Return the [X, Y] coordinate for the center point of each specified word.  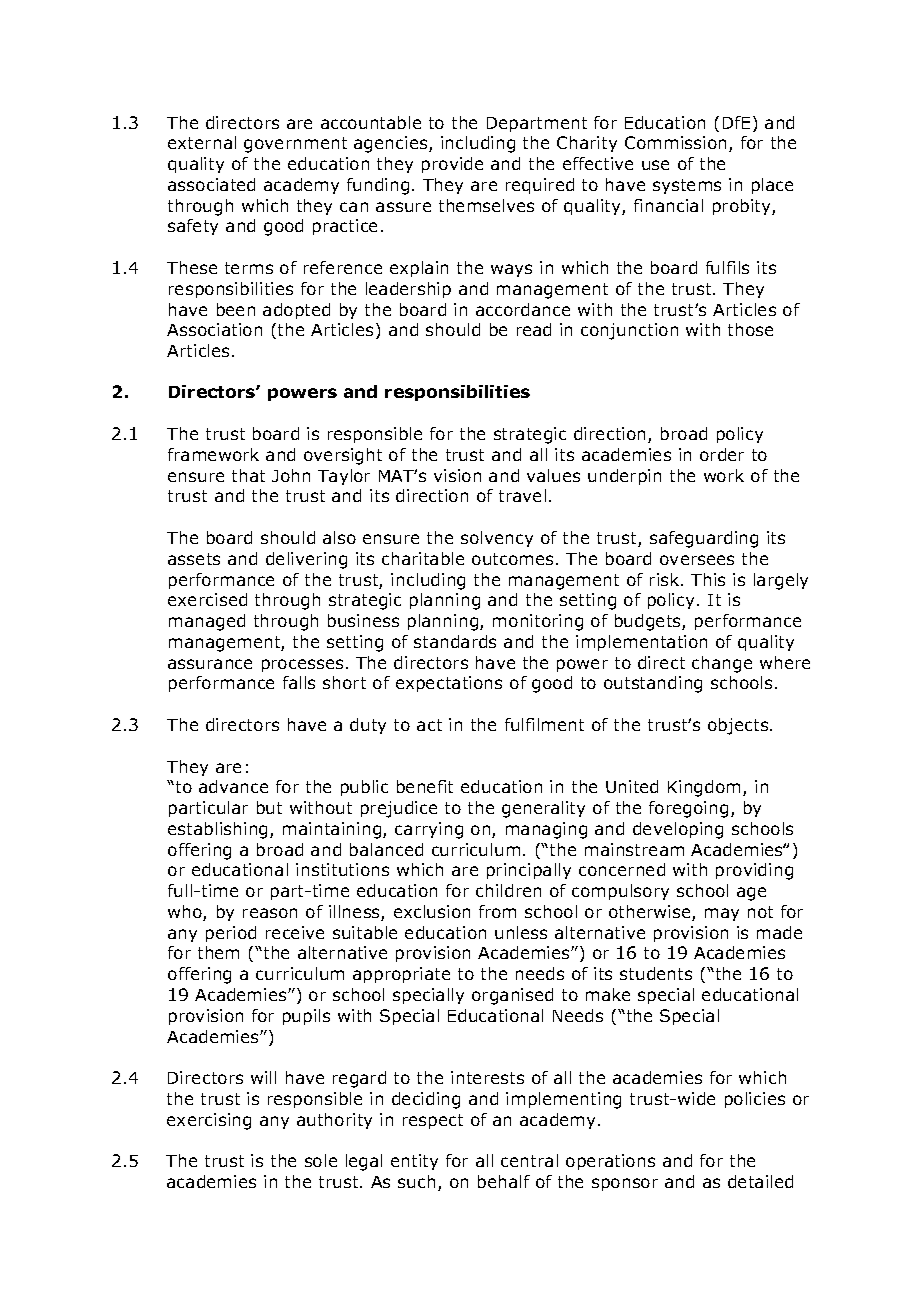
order [722, 454]
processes [302, 665]
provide [452, 165]
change [722, 664]
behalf [504, 1181]
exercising [209, 1121]
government [295, 145]
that [248, 475]
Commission [675, 142]
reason [270, 913]
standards [455, 641]
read [534, 329]
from [497, 911]
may [722, 914]
